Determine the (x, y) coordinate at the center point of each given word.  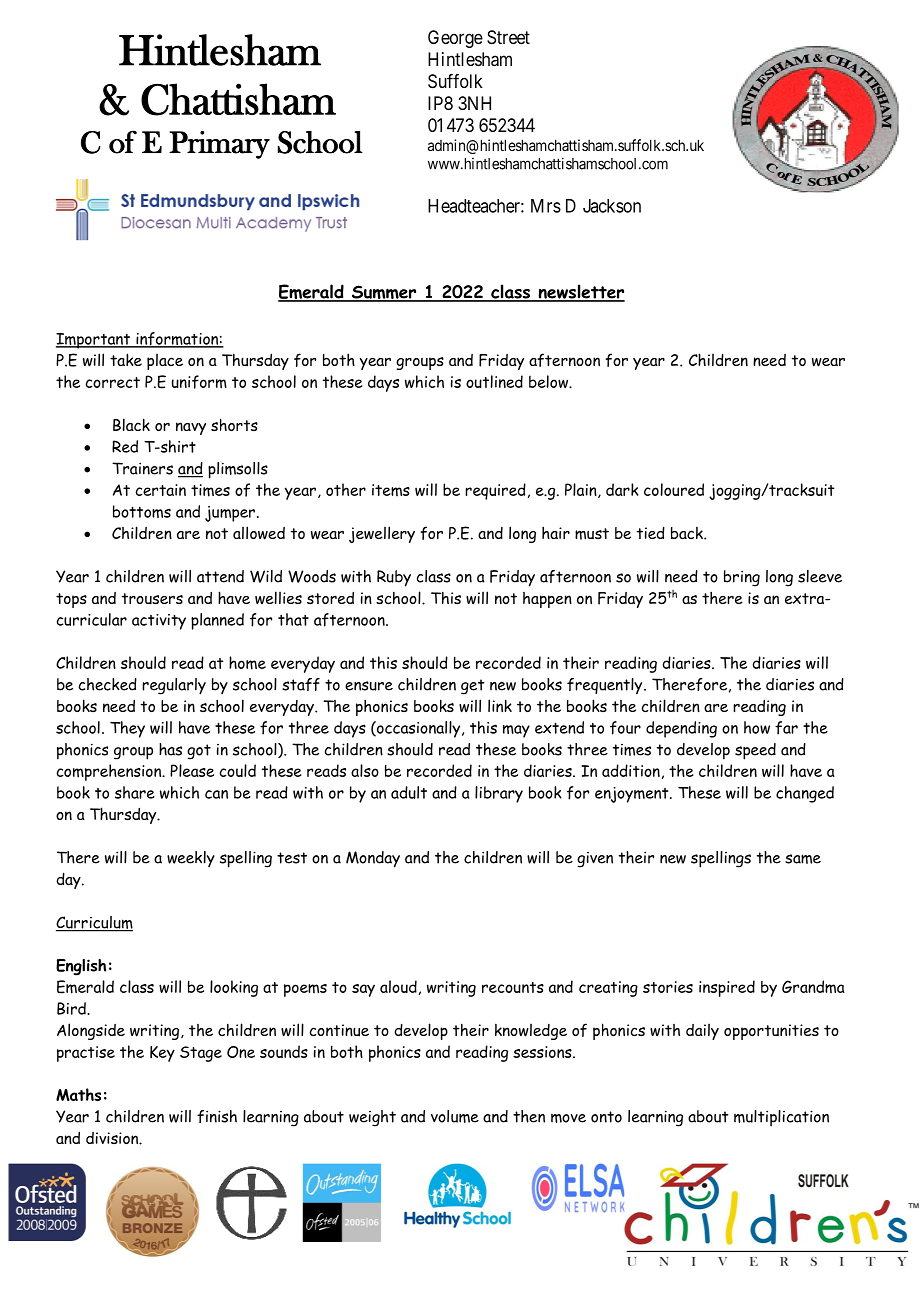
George (455, 39)
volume (455, 1116)
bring (742, 578)
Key (162, 1054)
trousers (152, 599)
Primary (219, 145)
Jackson (612, 206)
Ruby (394, 578)
